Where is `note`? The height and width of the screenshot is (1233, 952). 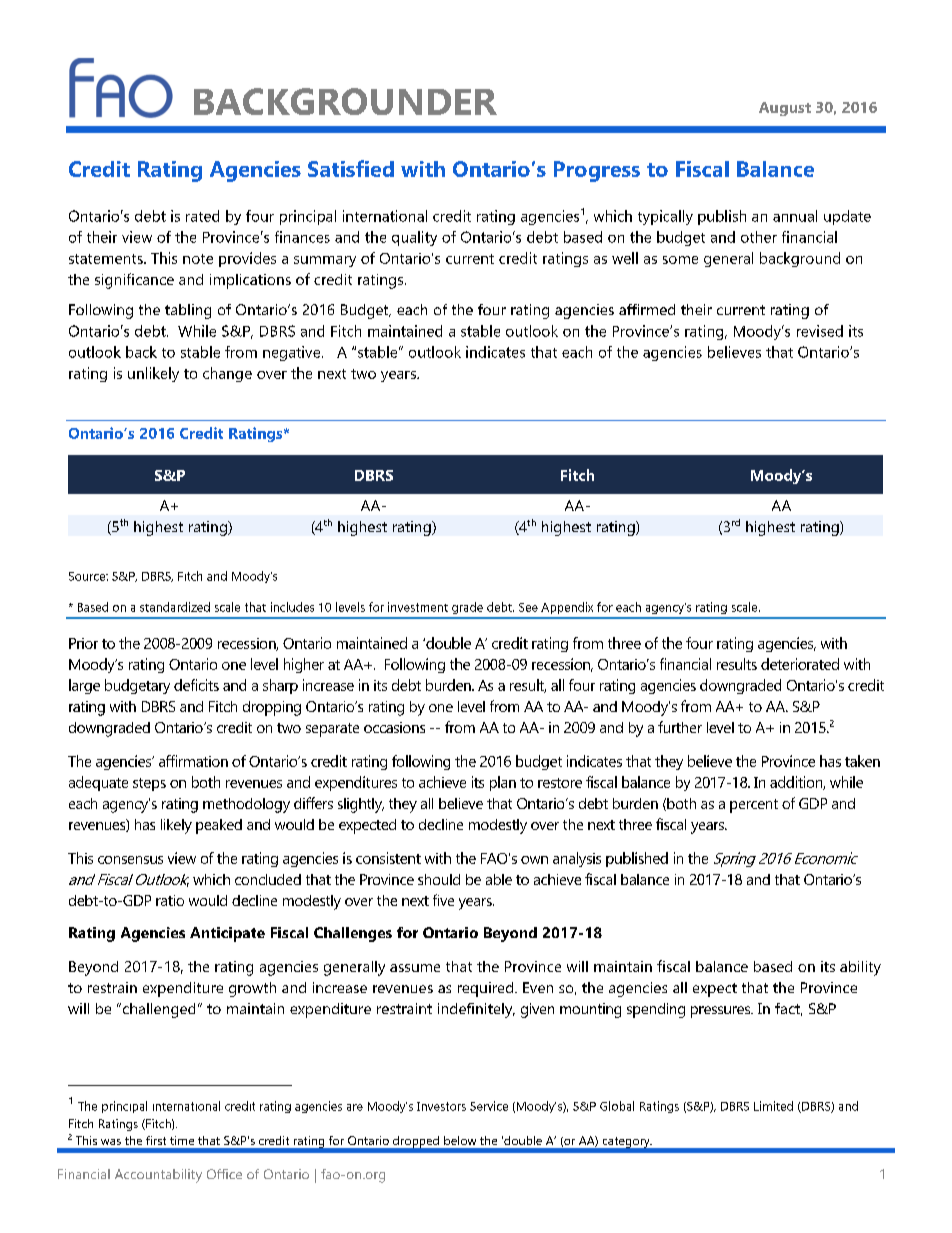 note is located at coordinates (198, 259).
